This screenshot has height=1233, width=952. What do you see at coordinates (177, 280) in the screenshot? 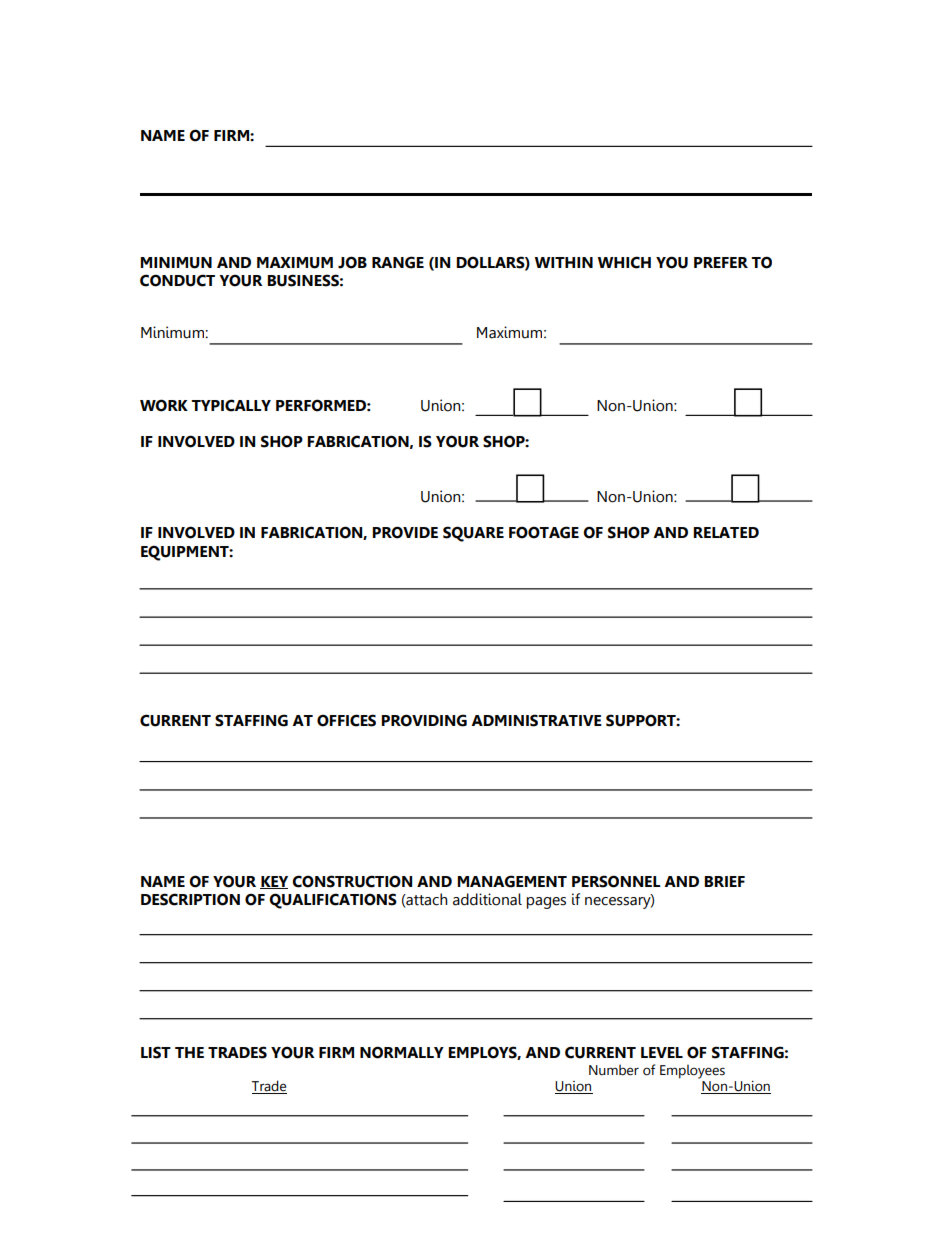
I see `CONDUCT` at bounding box center [177, 280].
